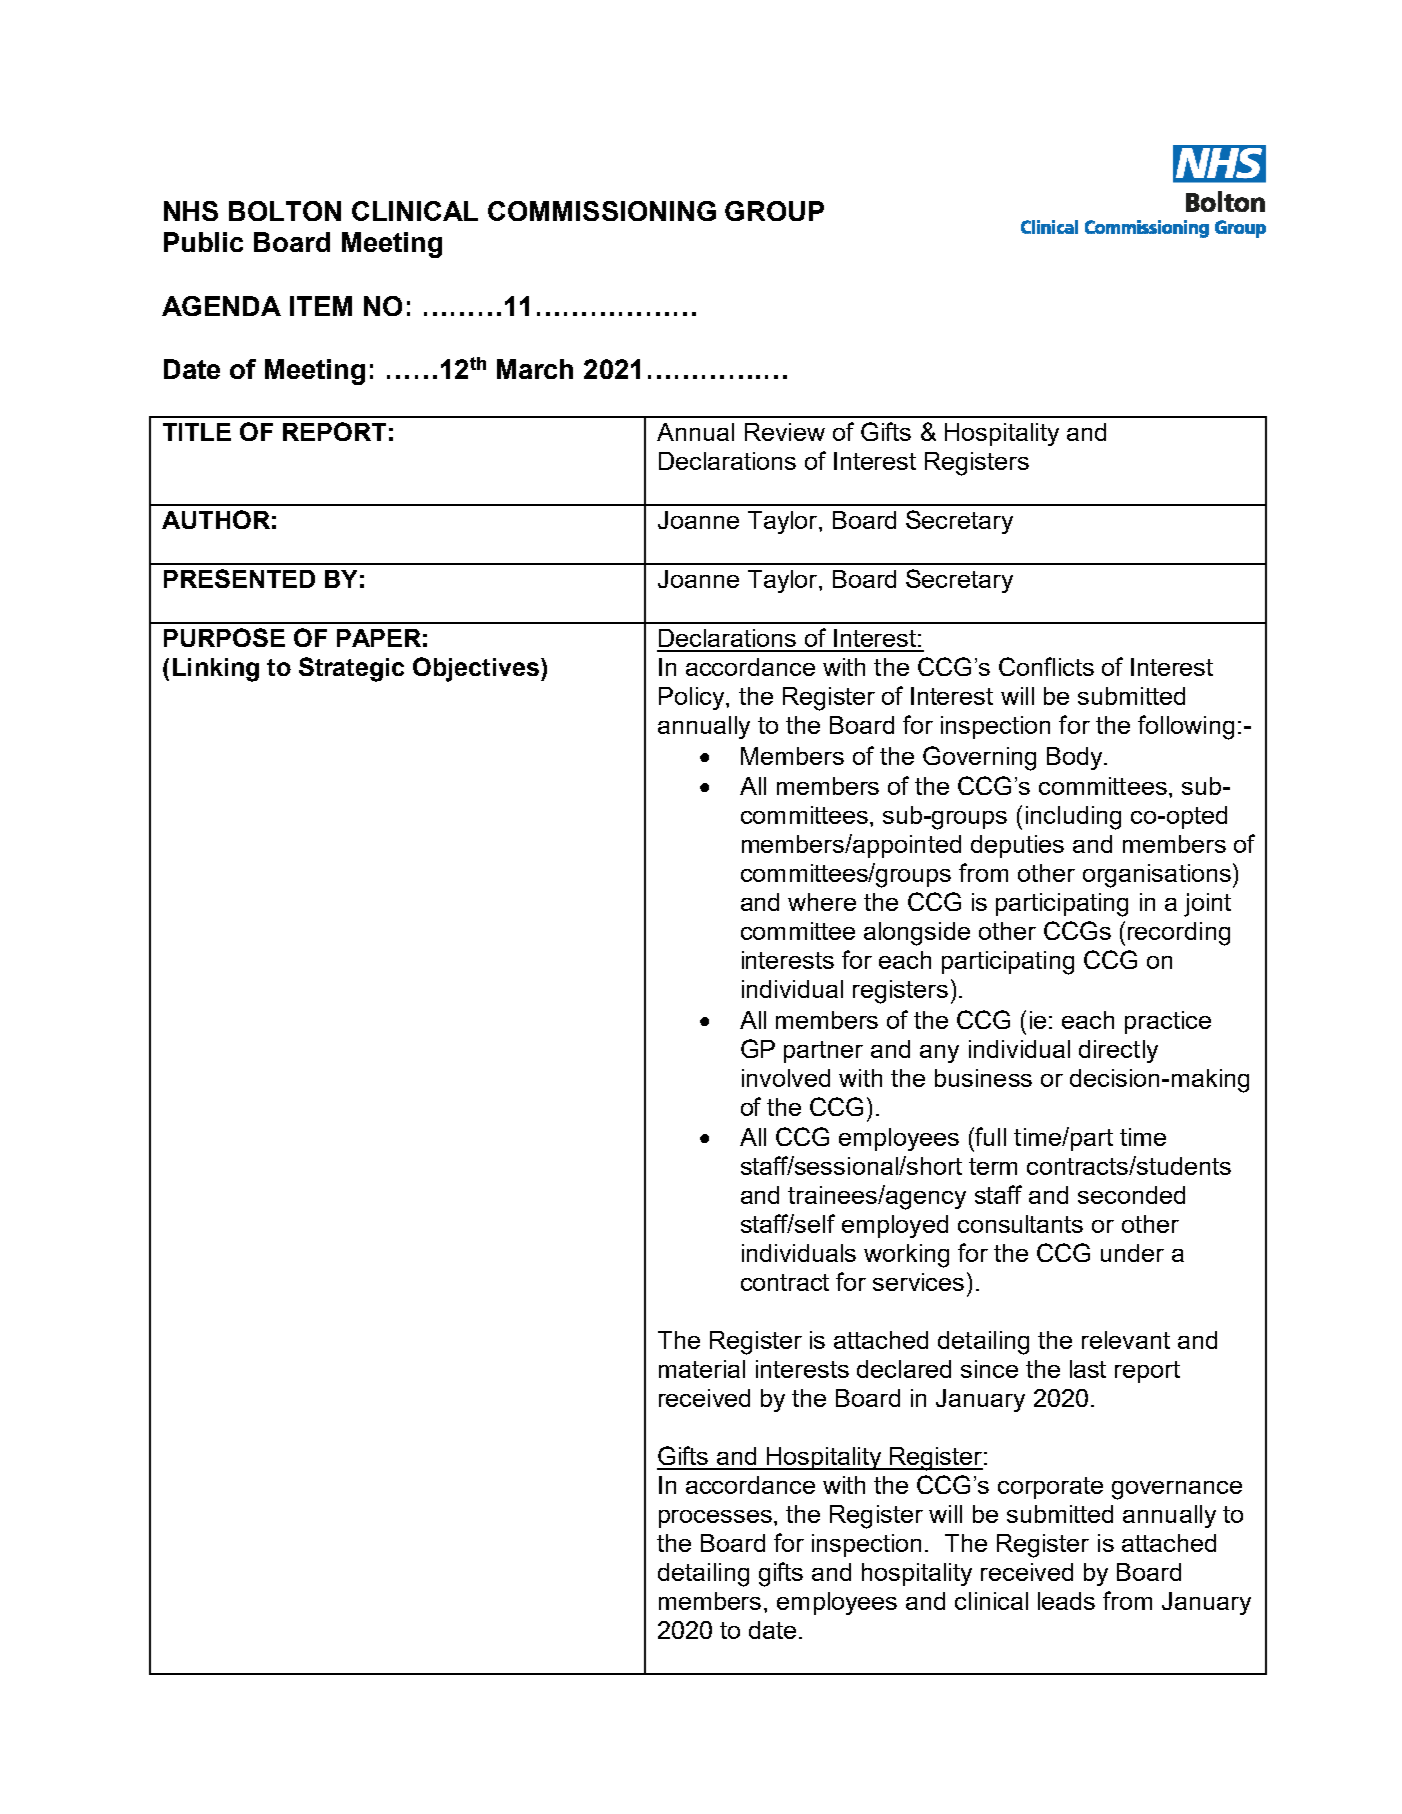 Image resolution: width=1402 pixels, height=1814 pixels. Describe the element at coordinates (285, 211) in the screenshot. I see `BOLTON` at that location.
